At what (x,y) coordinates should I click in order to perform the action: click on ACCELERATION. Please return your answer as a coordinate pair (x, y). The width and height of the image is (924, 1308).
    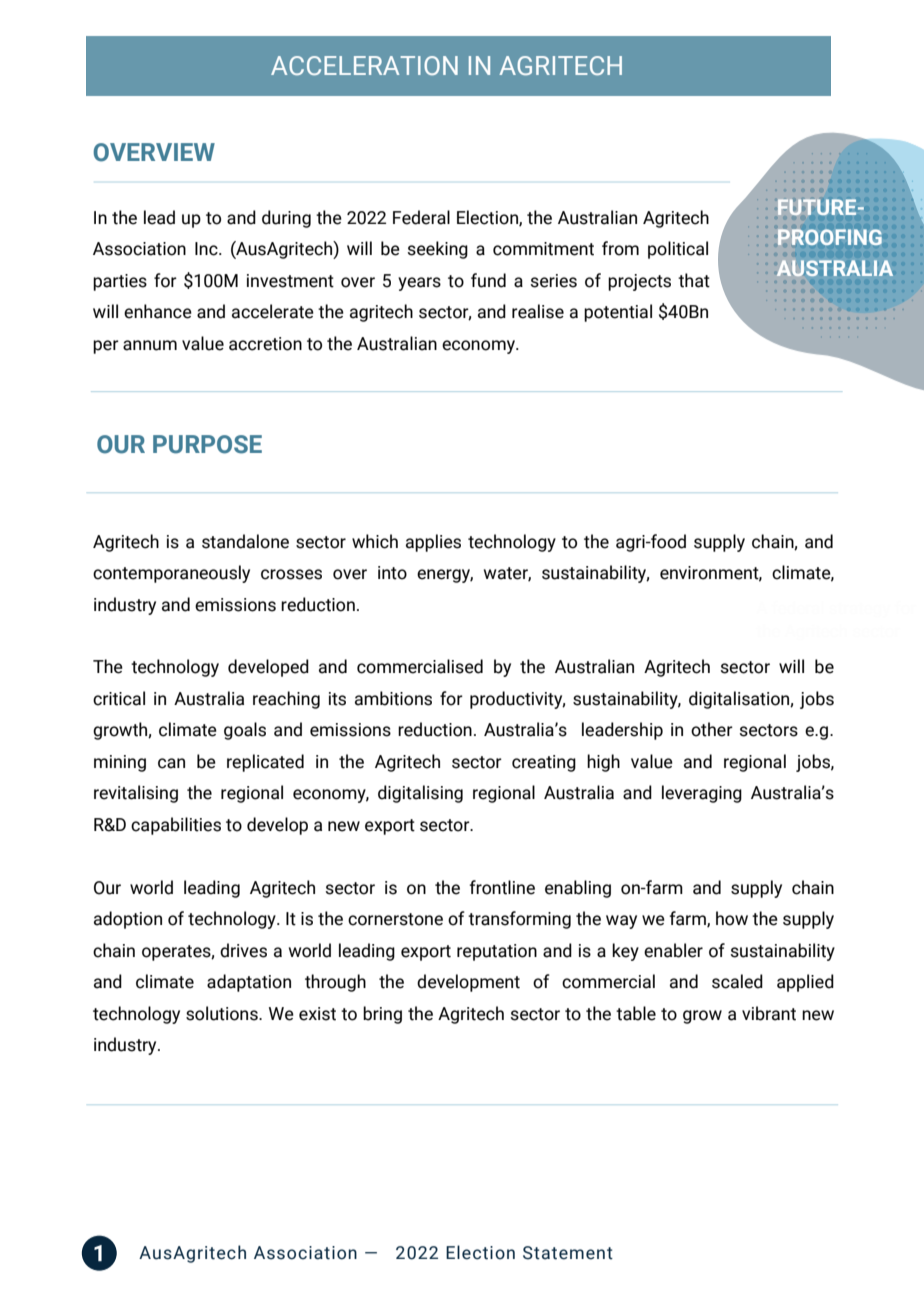
    Looking at the image, I should click on (364, 65).
